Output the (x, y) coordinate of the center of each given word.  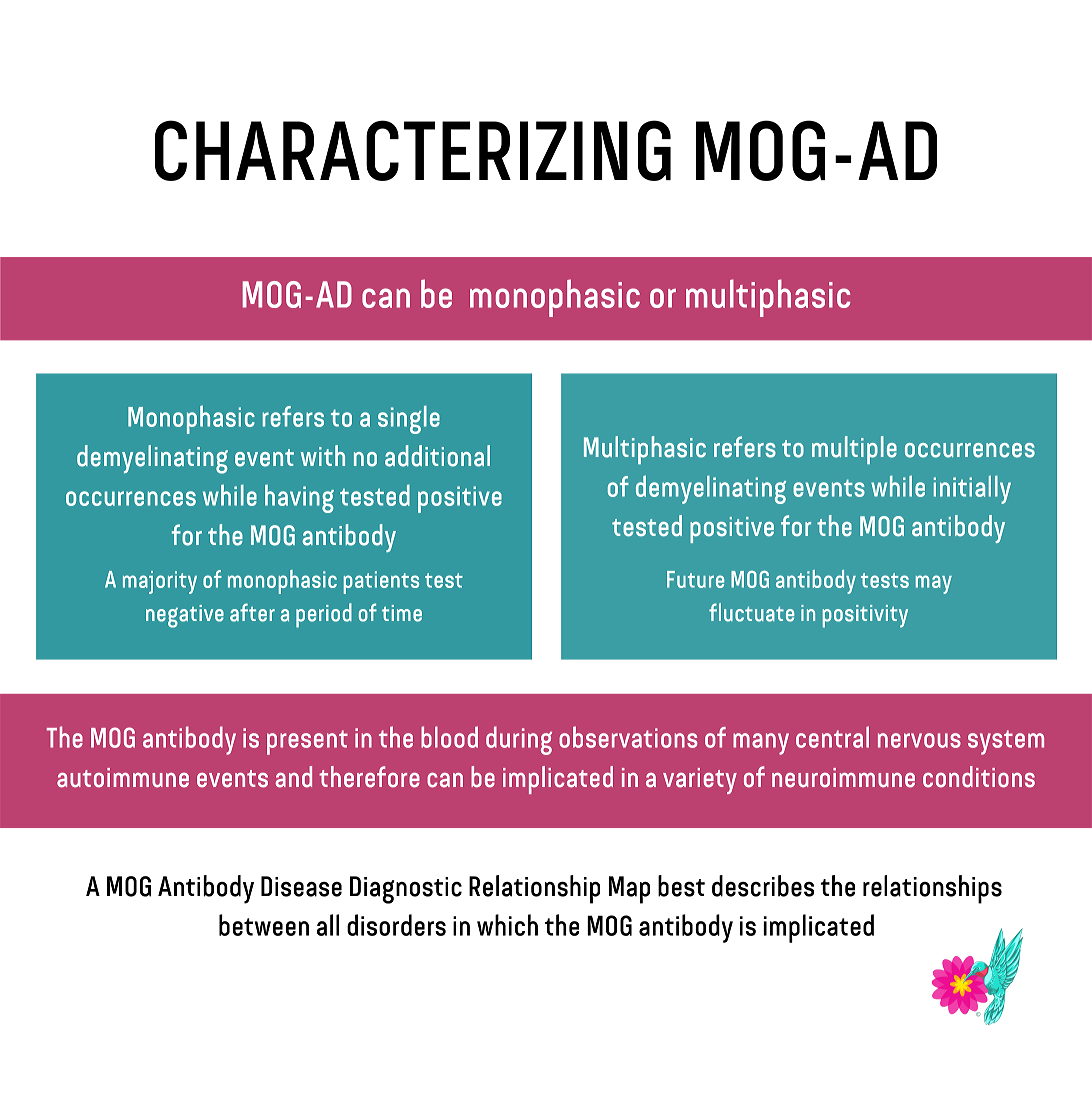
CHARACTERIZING (413, 150)
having (299, 499)
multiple (854, 450)
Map (629, 890)
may (934, 584)
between (264, 925)
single (409, 420)
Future (695, 579)
